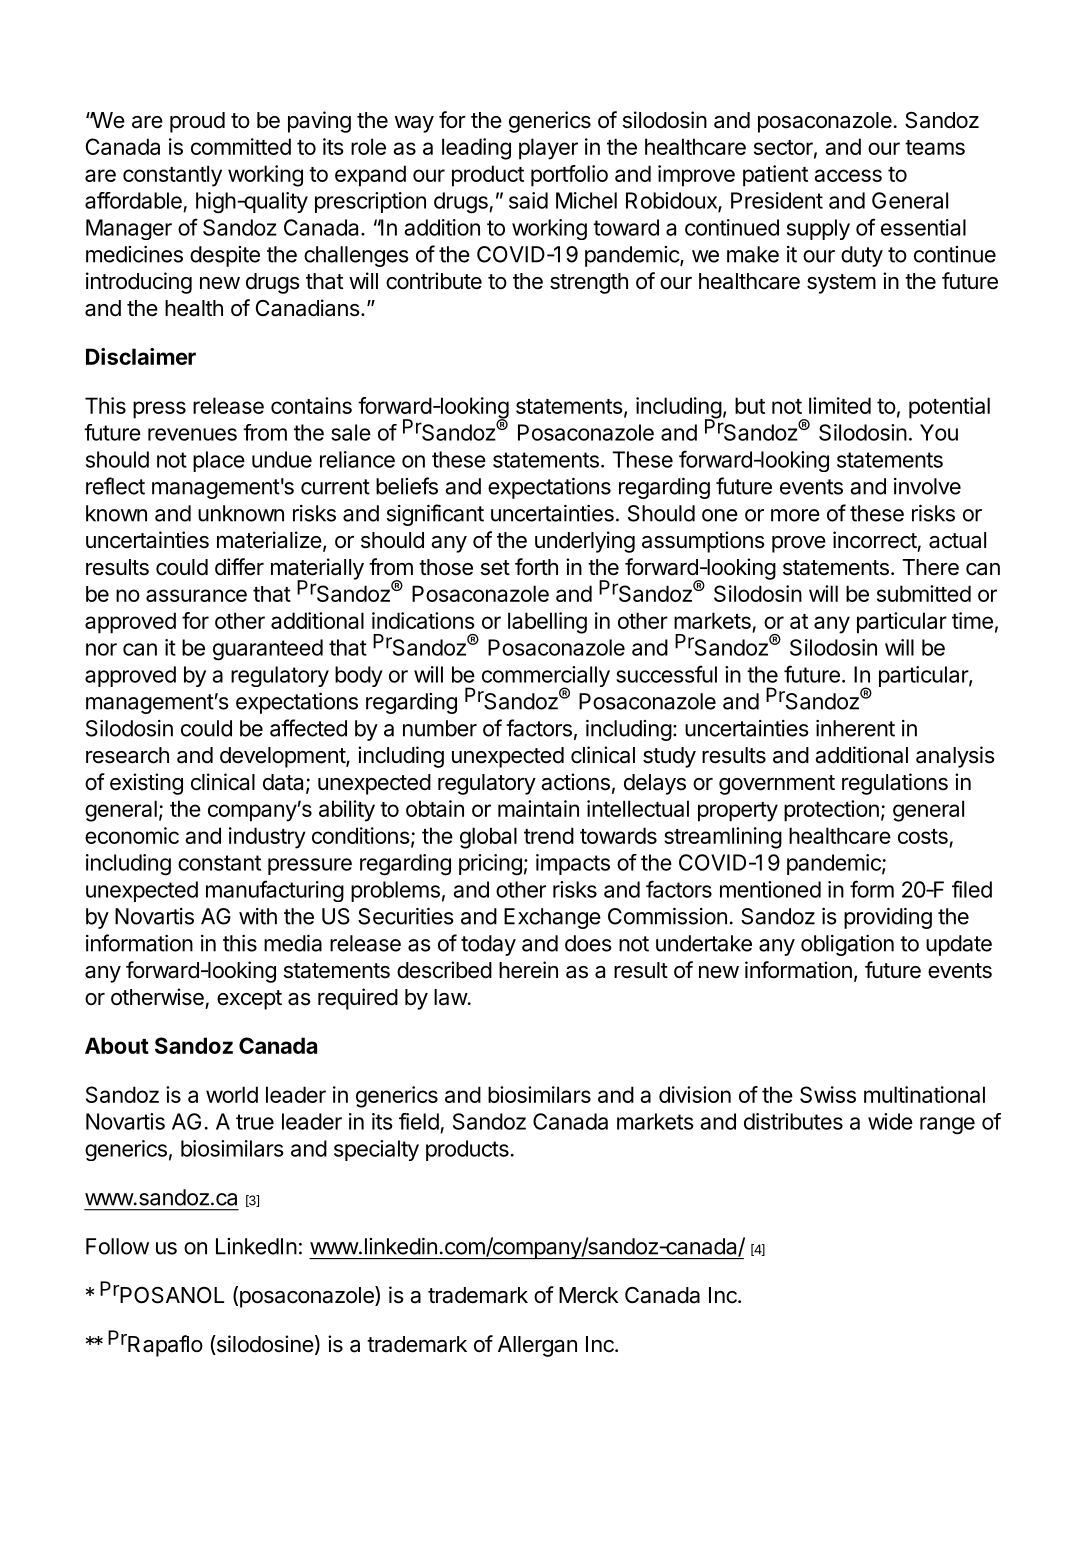  I want to click on with, so click(258, 916).
